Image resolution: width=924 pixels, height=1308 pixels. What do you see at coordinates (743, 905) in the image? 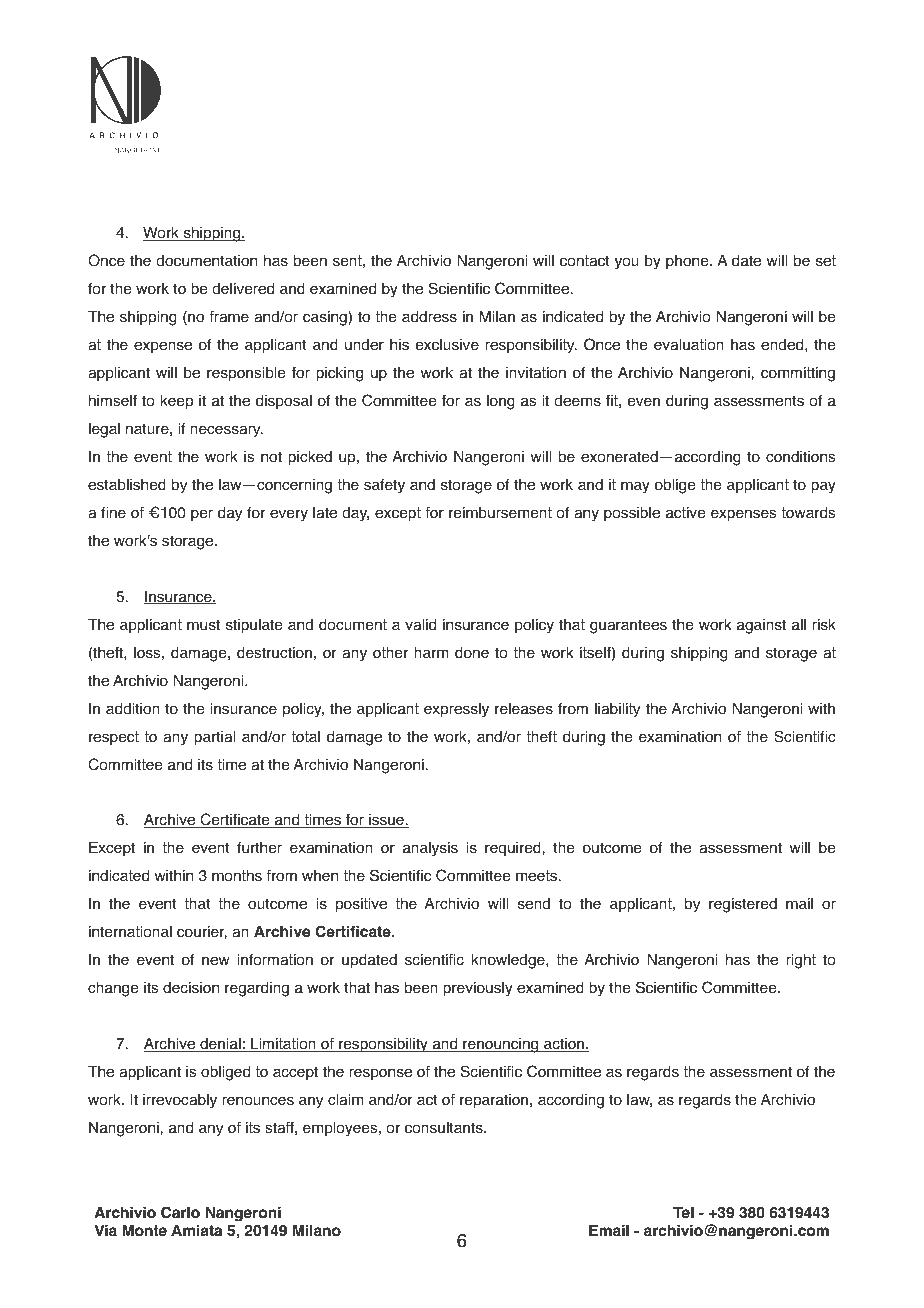
I see `registered` at bounding box center [743, 905].
